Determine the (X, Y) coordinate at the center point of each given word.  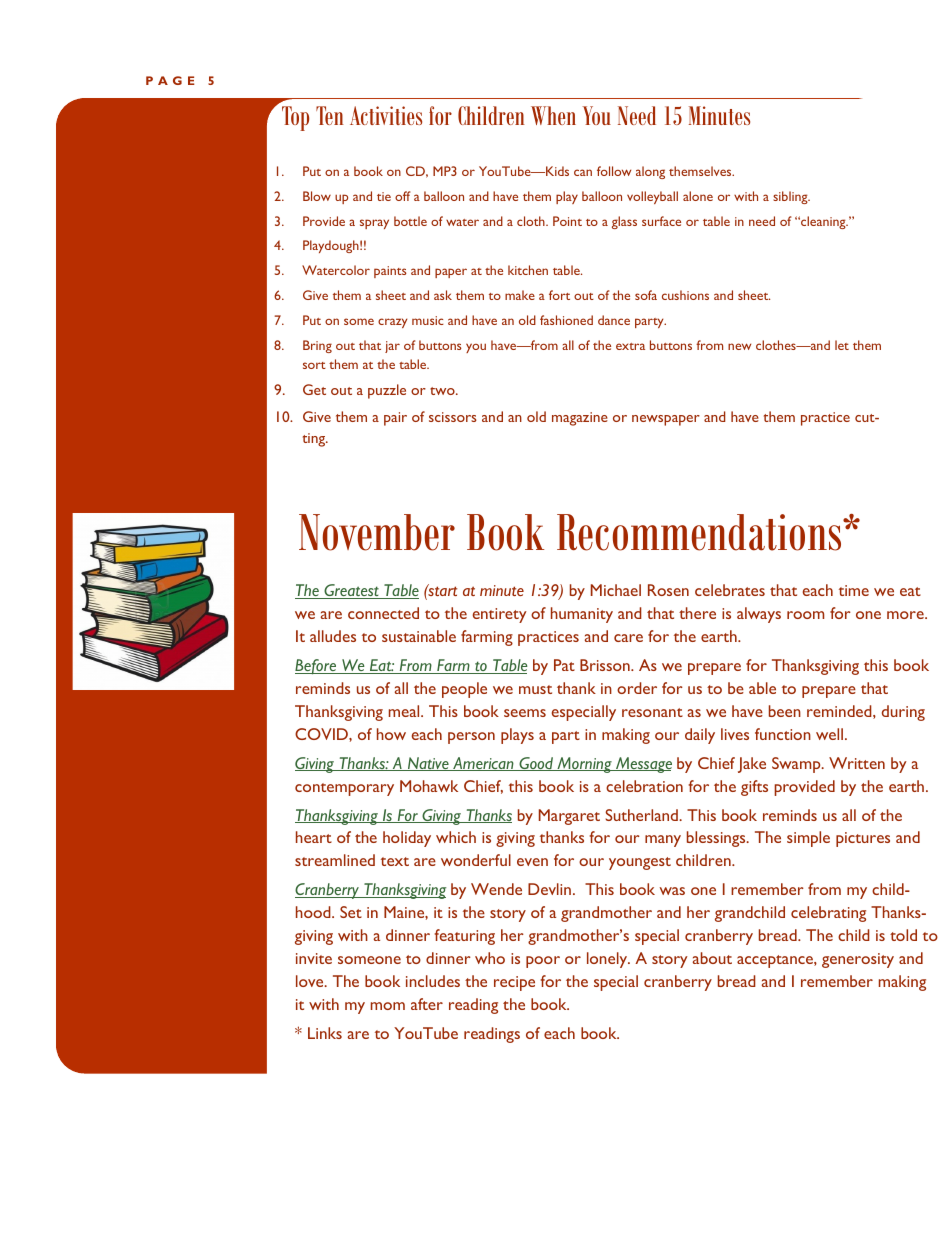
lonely (608, 960)
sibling (791, 197)
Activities (386, 115)
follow (614, 171)
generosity (858, 960)
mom (388, 1006)
